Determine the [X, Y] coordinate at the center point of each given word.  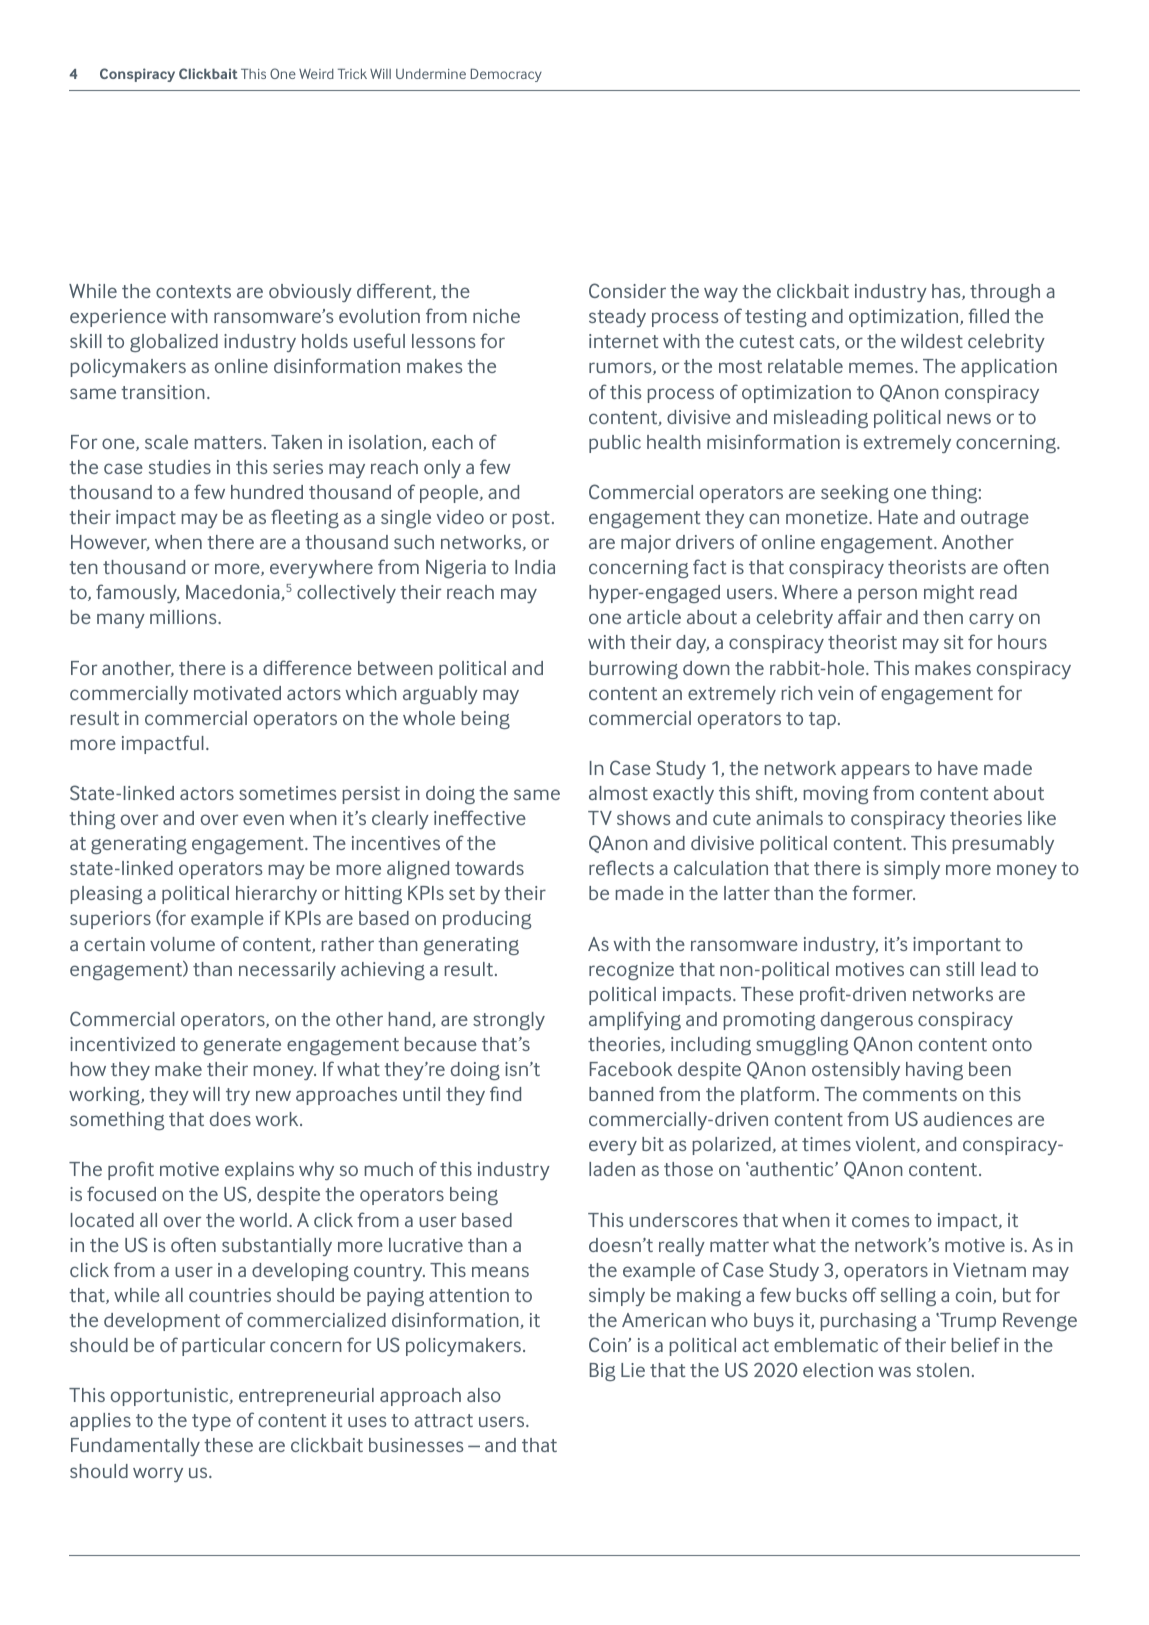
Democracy [506, 75]
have [958, 768]
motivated [237, 693]
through [1005, 293]
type [211, 1422]
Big [602, 1372]
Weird [316, 74]
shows [643, 818]
